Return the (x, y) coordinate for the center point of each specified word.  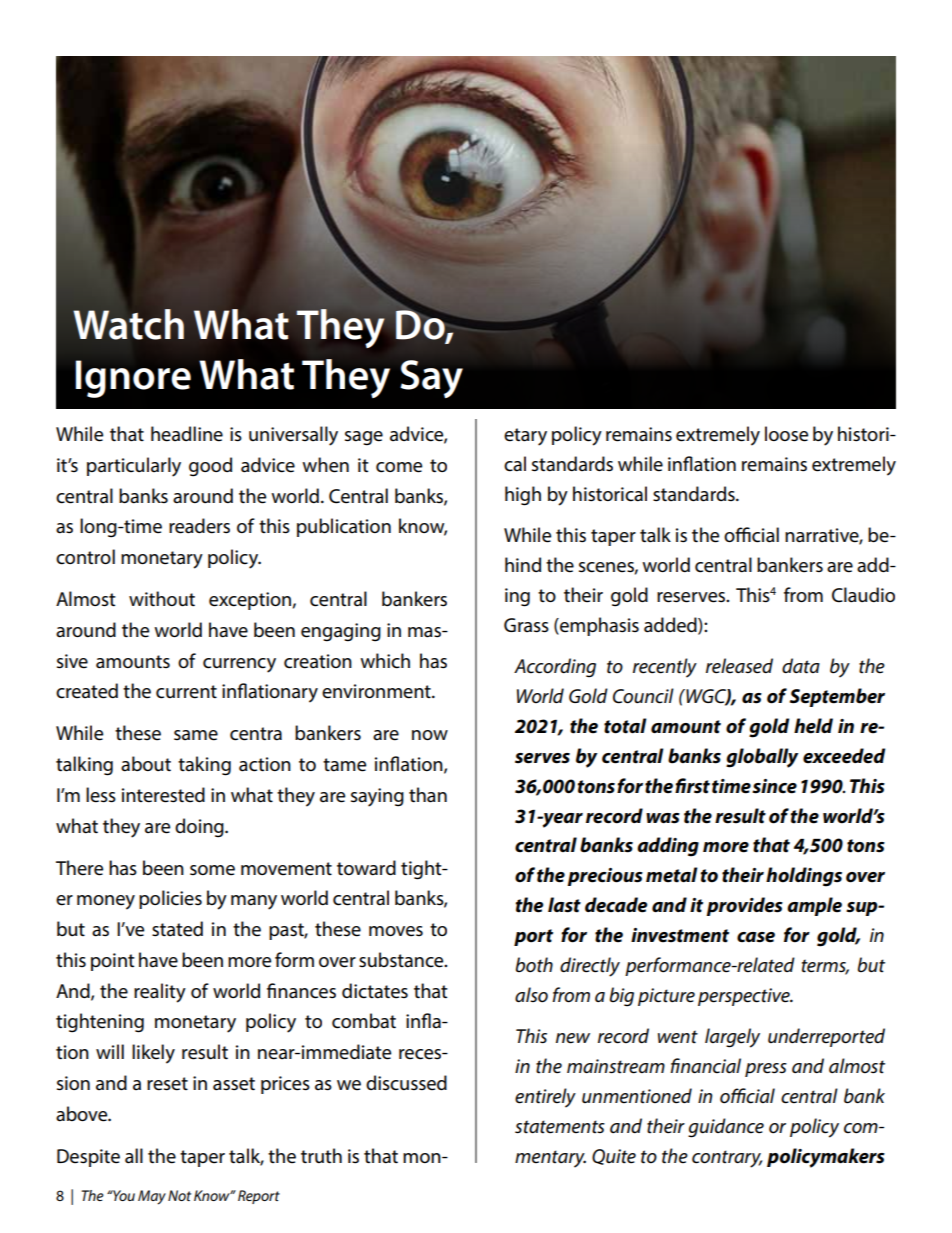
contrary (727, 1159)
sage (364, 438)
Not (179, 1195)
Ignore (133, 379)
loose (786, 434)
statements (560, 1127)
